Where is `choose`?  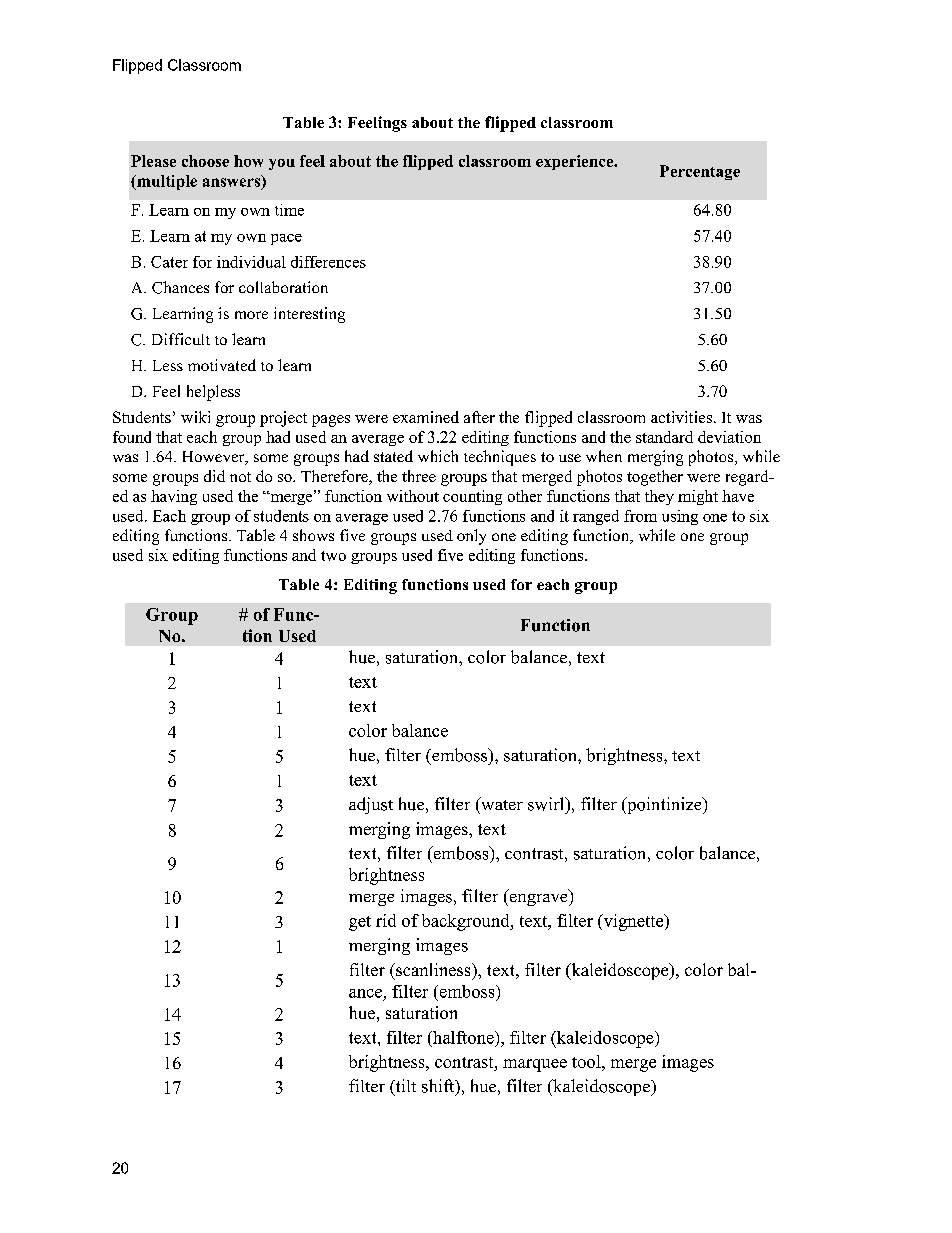 choose is located at coordinates (205, 161).
